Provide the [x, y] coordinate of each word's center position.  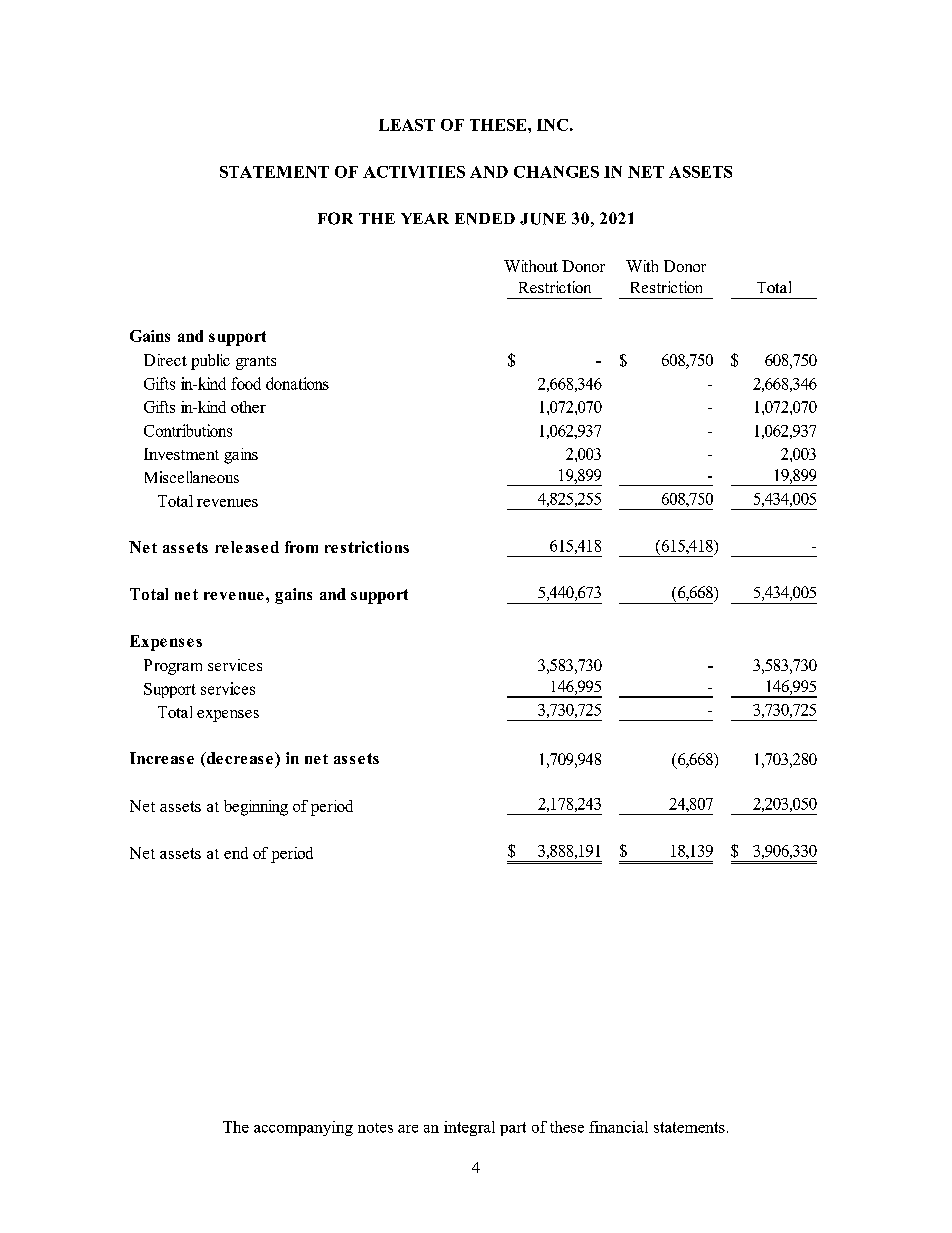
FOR [335, 218]
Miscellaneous [192, 477]
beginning [256, 808]
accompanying [303, 1128]
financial [618, 1127]
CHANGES [556, 172]
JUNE [543, 219]
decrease [238, 759]
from [301, 547]
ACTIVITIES [414, 172]
